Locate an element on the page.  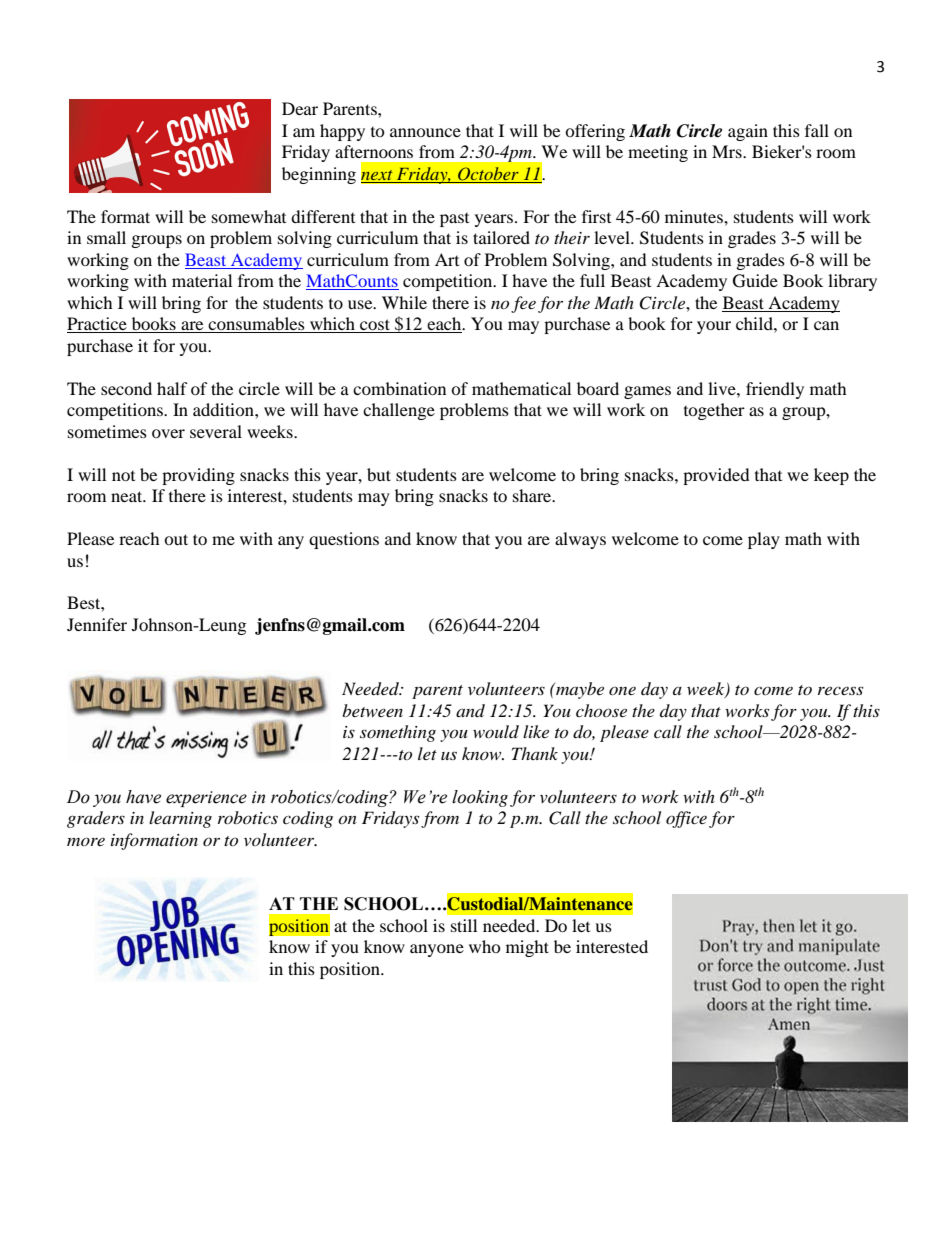
Dear is located at coordinates (300, 108).
